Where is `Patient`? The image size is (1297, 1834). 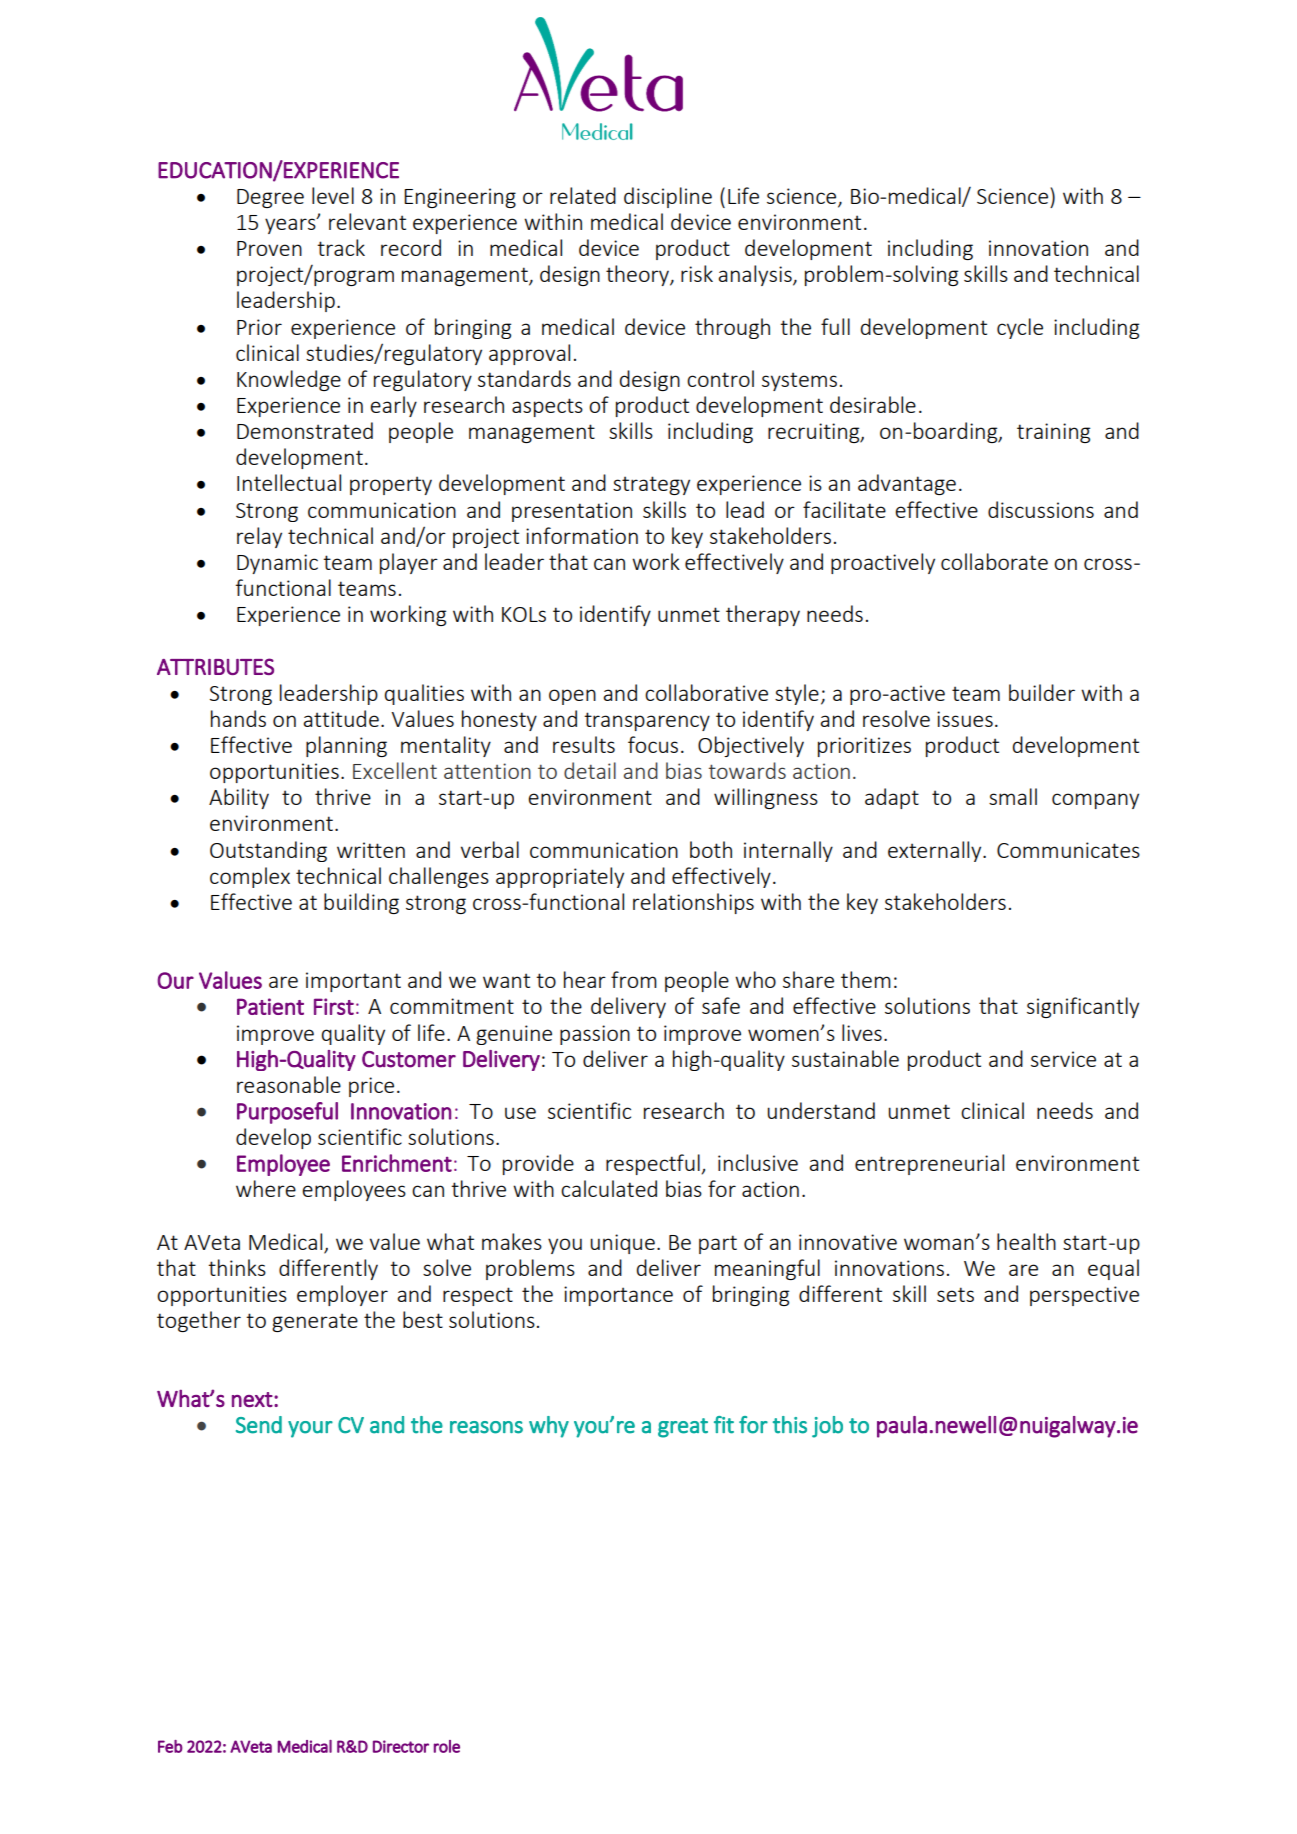 Patient is located at coordinates (270, 1006).
